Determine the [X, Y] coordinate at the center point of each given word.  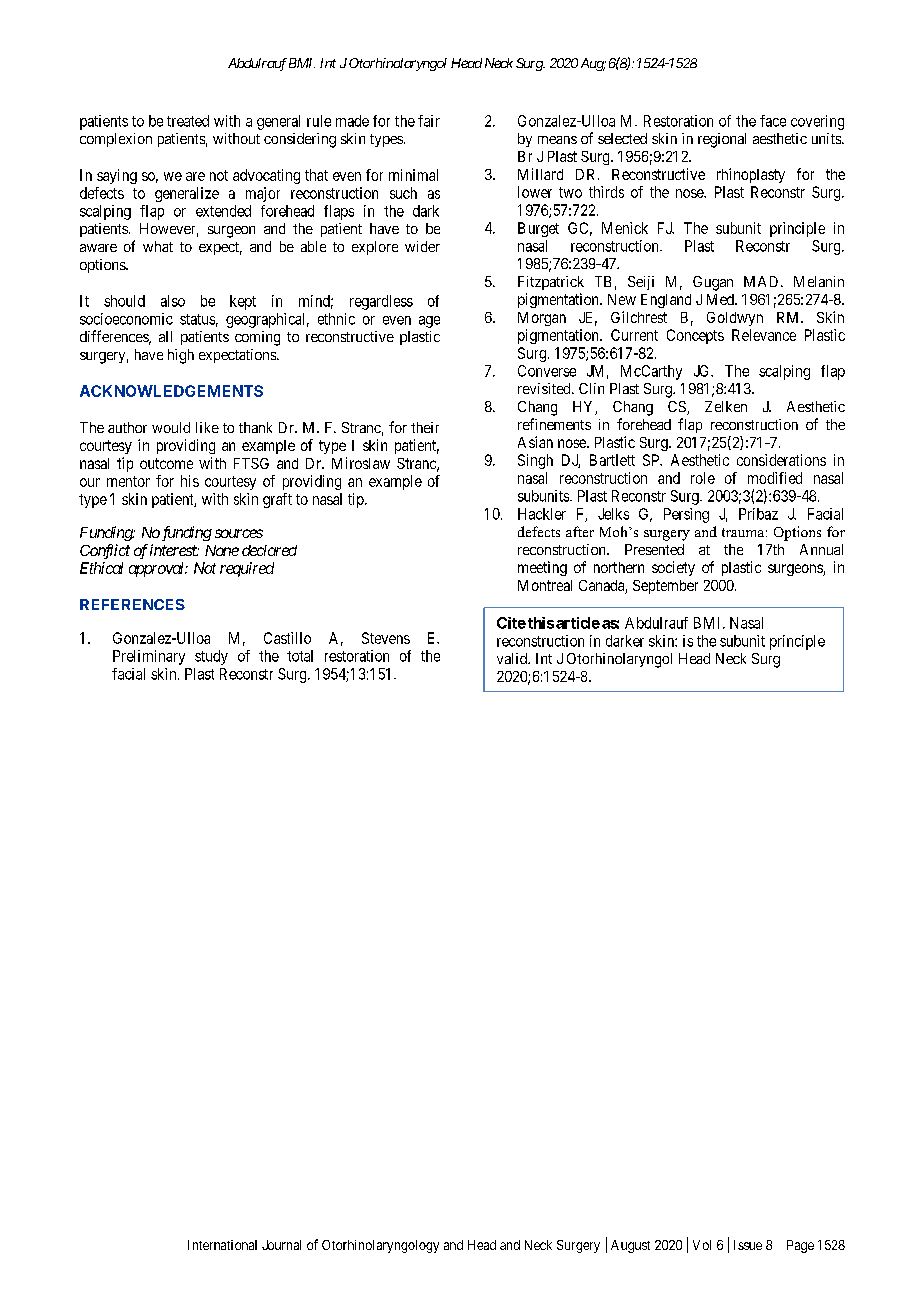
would [171, 427]
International [222, 1245]
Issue [748, 1245]
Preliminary [149, 657]
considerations [781, 460]
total [300, 656]
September [665, 587]
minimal [413, 175]
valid [513, 658]
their [425, 427]
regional [722, 140]
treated [188, 121]
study [211, 657]
